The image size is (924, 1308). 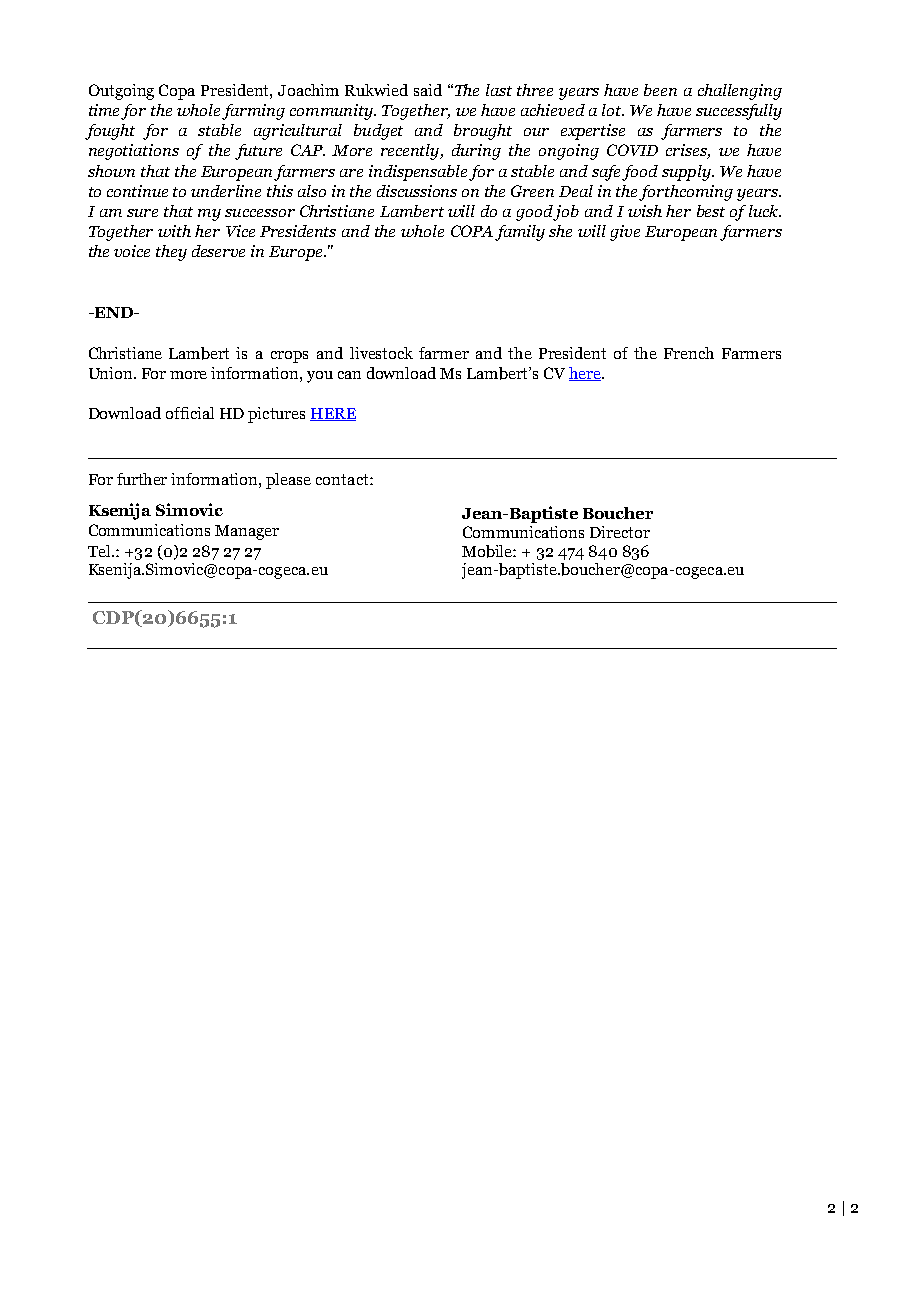 I want to click on Manager, so click(x=247, y=532).
